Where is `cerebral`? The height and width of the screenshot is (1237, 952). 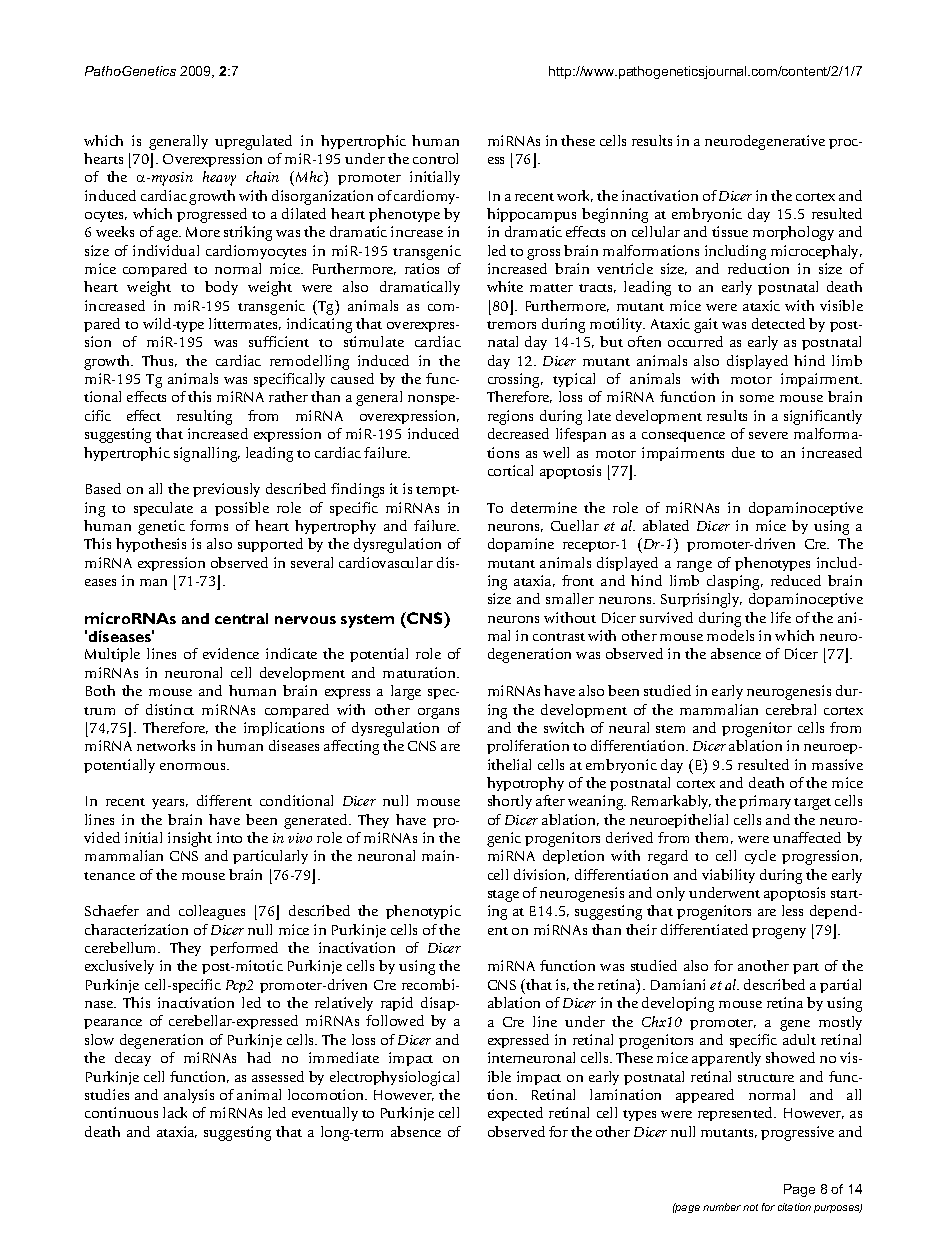 cerebral is located at coordinates (791, 709).
